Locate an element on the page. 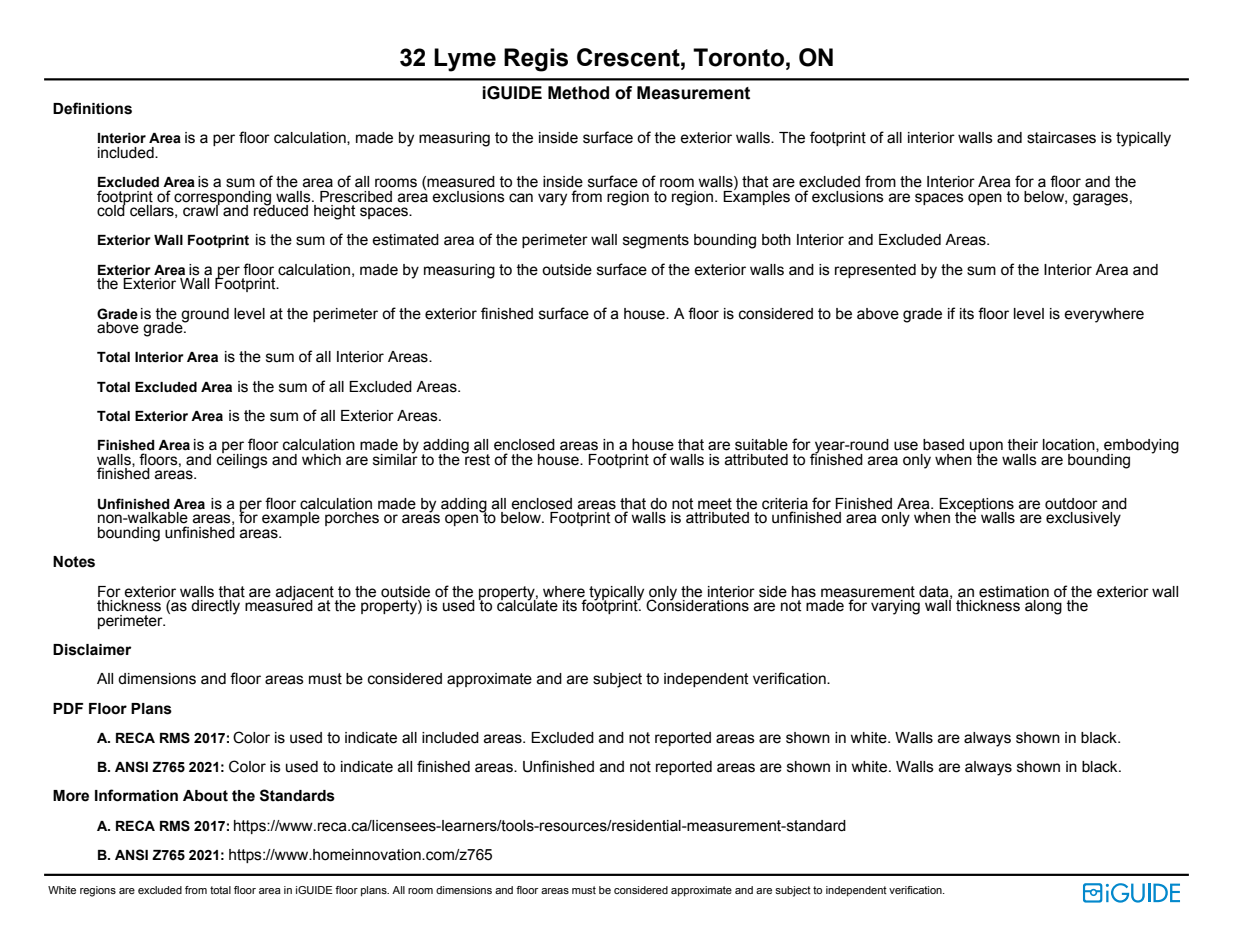 This image has width=1233, height=952. ceilings is located at coordinates (242, 460).
